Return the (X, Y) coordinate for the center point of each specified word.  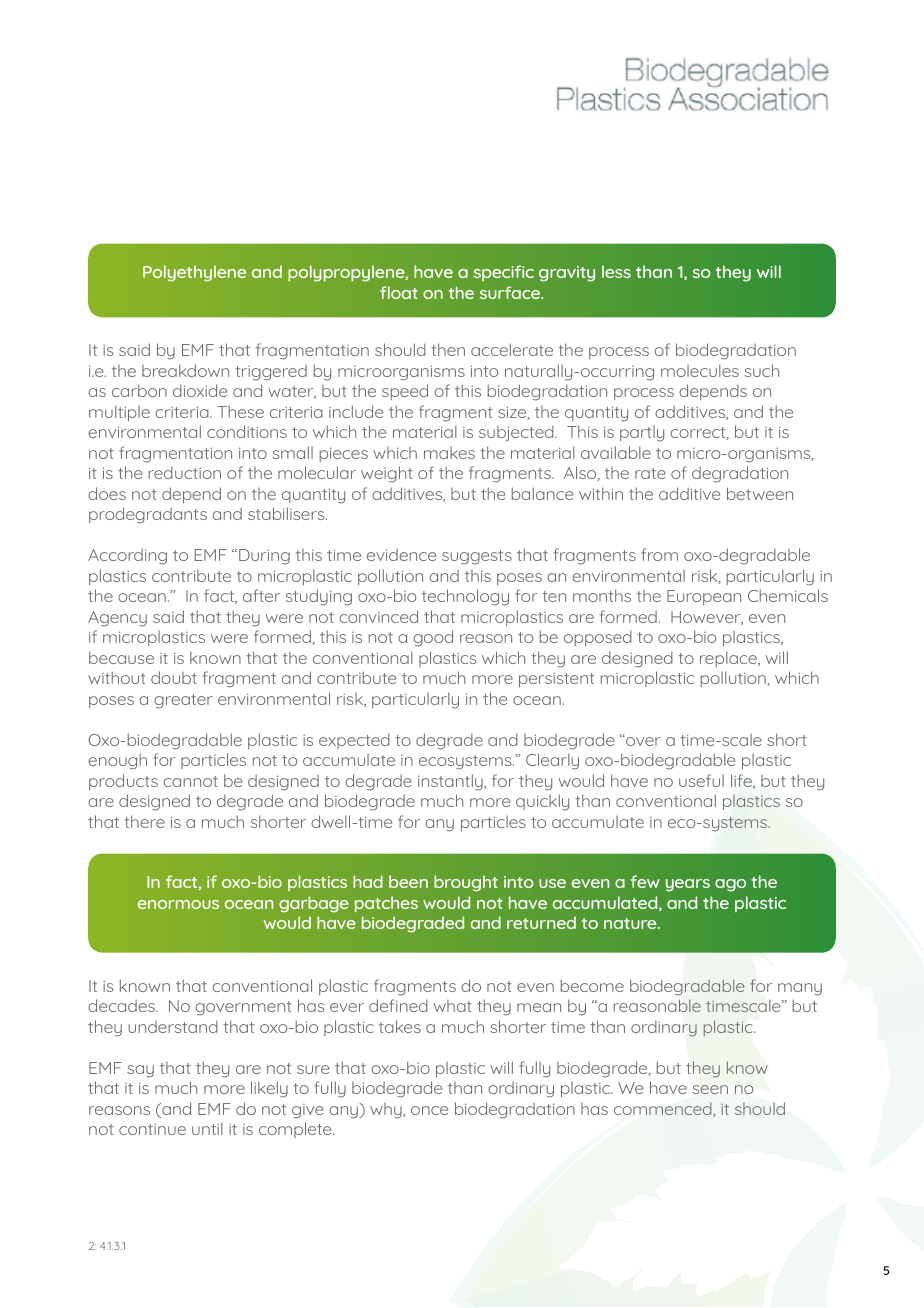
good (433, 638)
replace (729, 659)
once (429, 1110)
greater (183, 701)
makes (449, 453)
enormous (178, 904)
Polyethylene (194, 273)
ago (730, 885)
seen (710, 1089)
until (207, 1128)
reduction (185, 472)
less (616, 271)
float (399, 292)
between (760, 493)
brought (466, 883)
